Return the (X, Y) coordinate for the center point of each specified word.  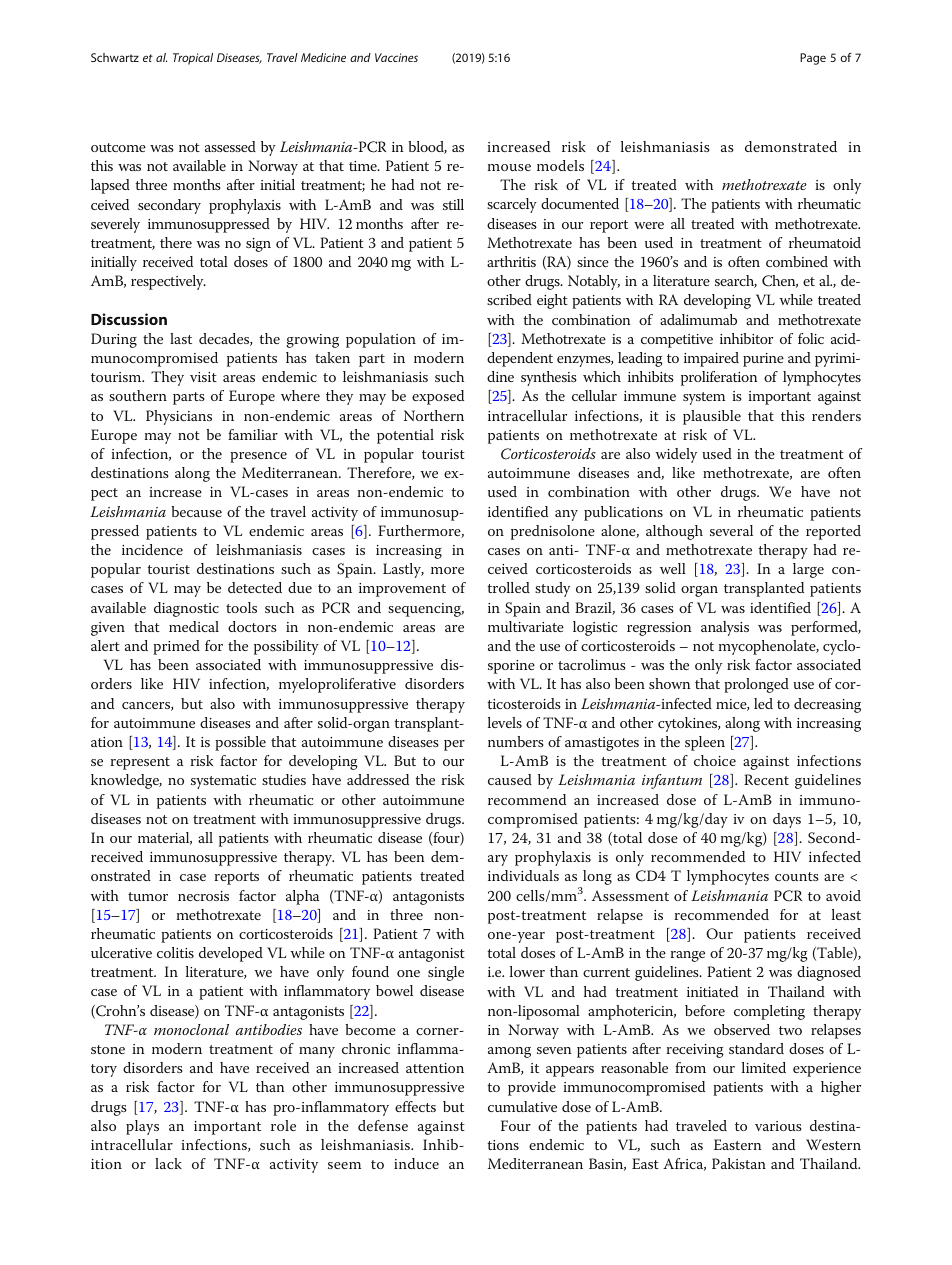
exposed (438, 397)
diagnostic (186, 609)
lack (168, 1163)
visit (203, 377)
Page (813, 59)
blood (427, 147)
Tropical (193, 59)
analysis (725, 628)
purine (763, 360)
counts (797, 876)
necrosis (203, 896)
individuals (523, 875)
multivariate (526, 626)
